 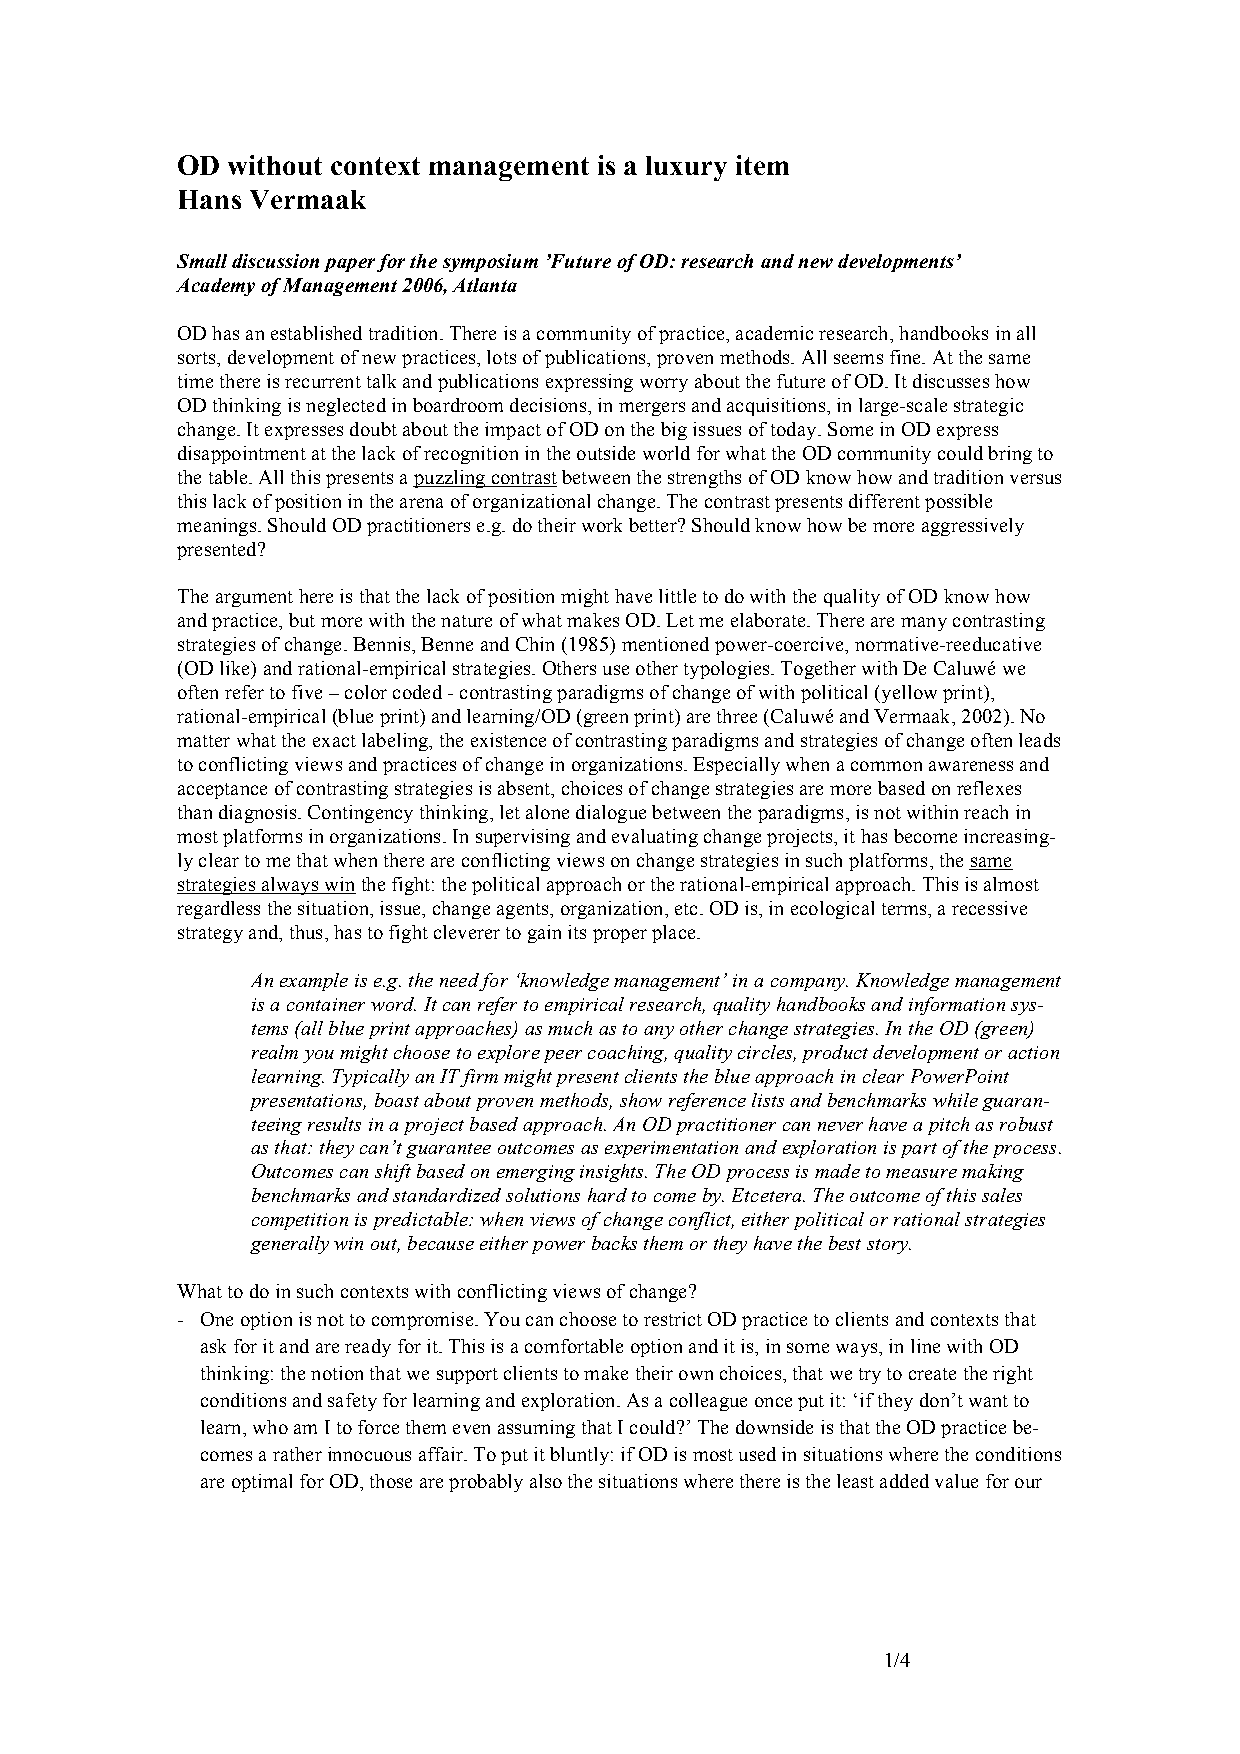 What do you see at coordinates (924, 624) in the screenshot?
I see `many` at bounding box center [924, 624].
